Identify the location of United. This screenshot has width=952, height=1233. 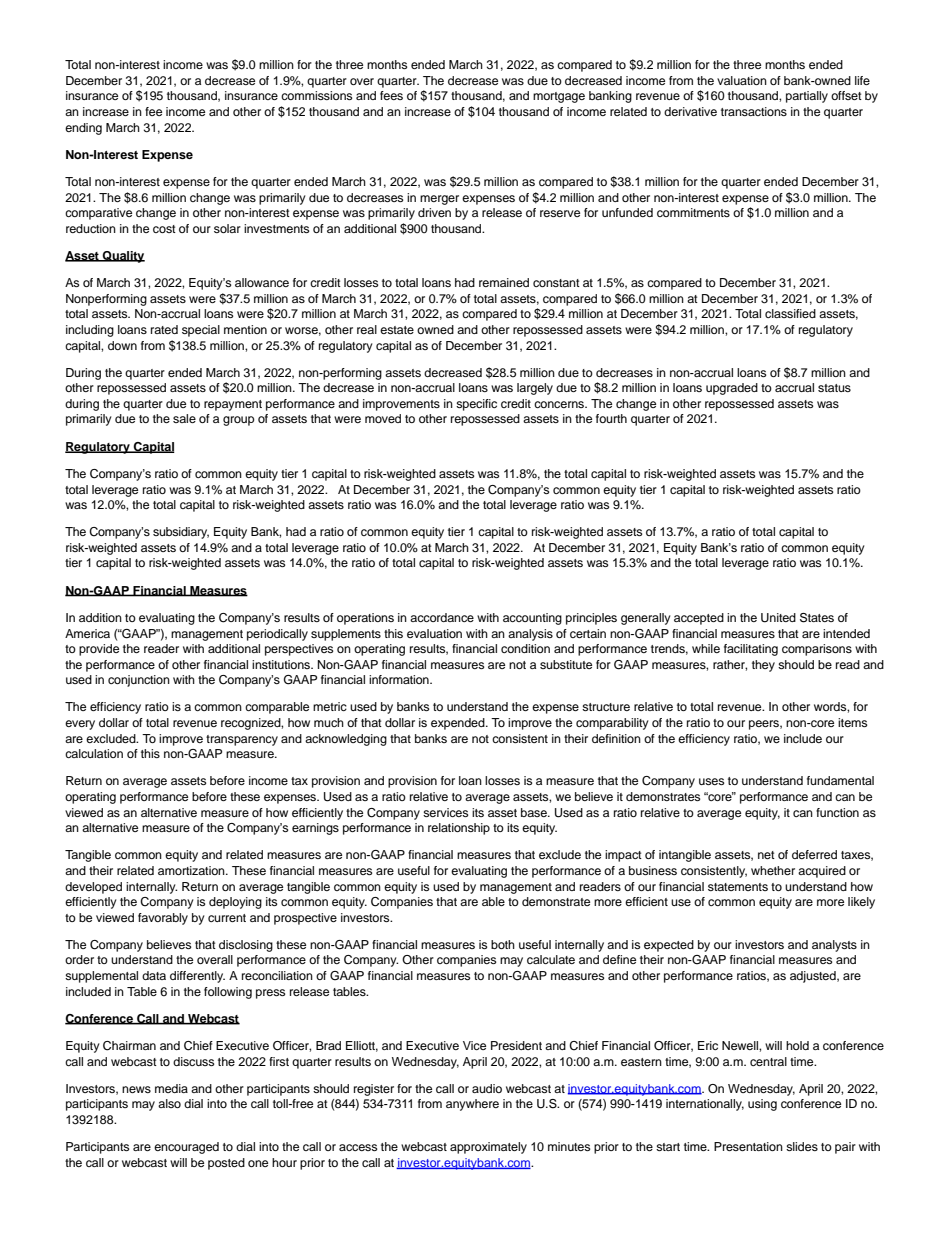
(778, 618).
